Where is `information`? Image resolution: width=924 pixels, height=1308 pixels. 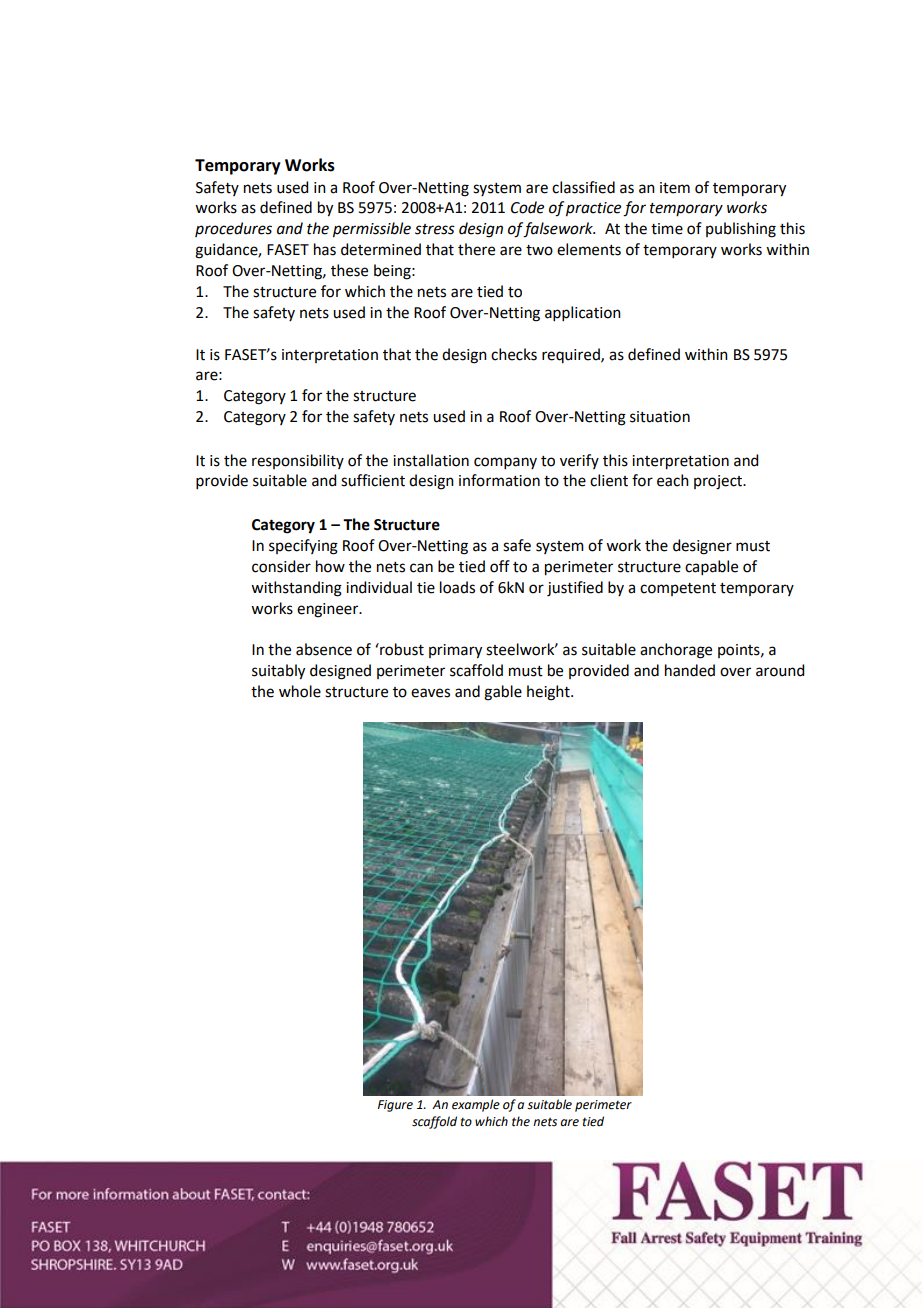 information is located at coordinates (499, 480).
